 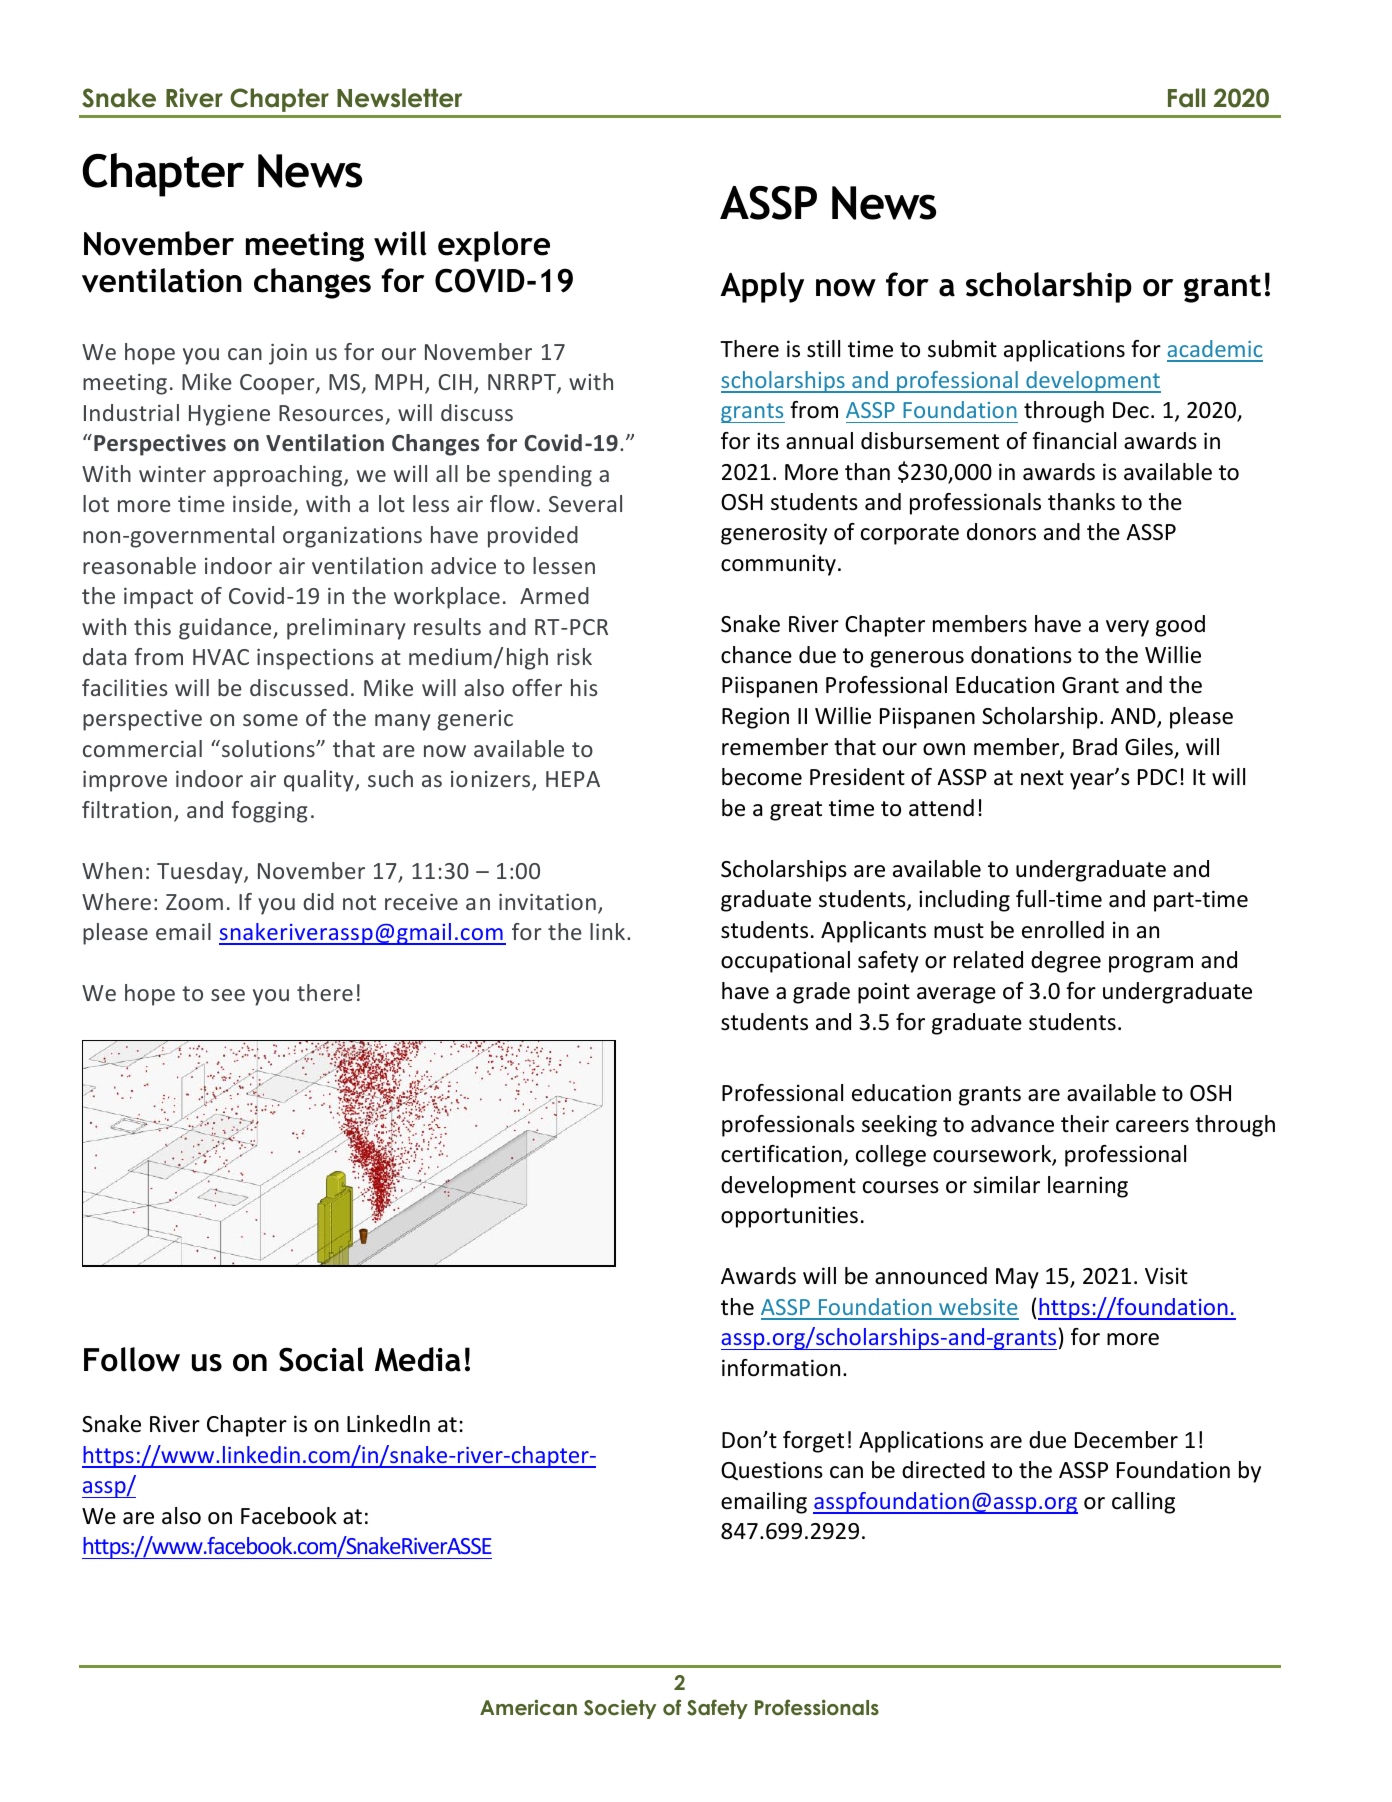 I want to click on join, so click(x=288, y=354).
